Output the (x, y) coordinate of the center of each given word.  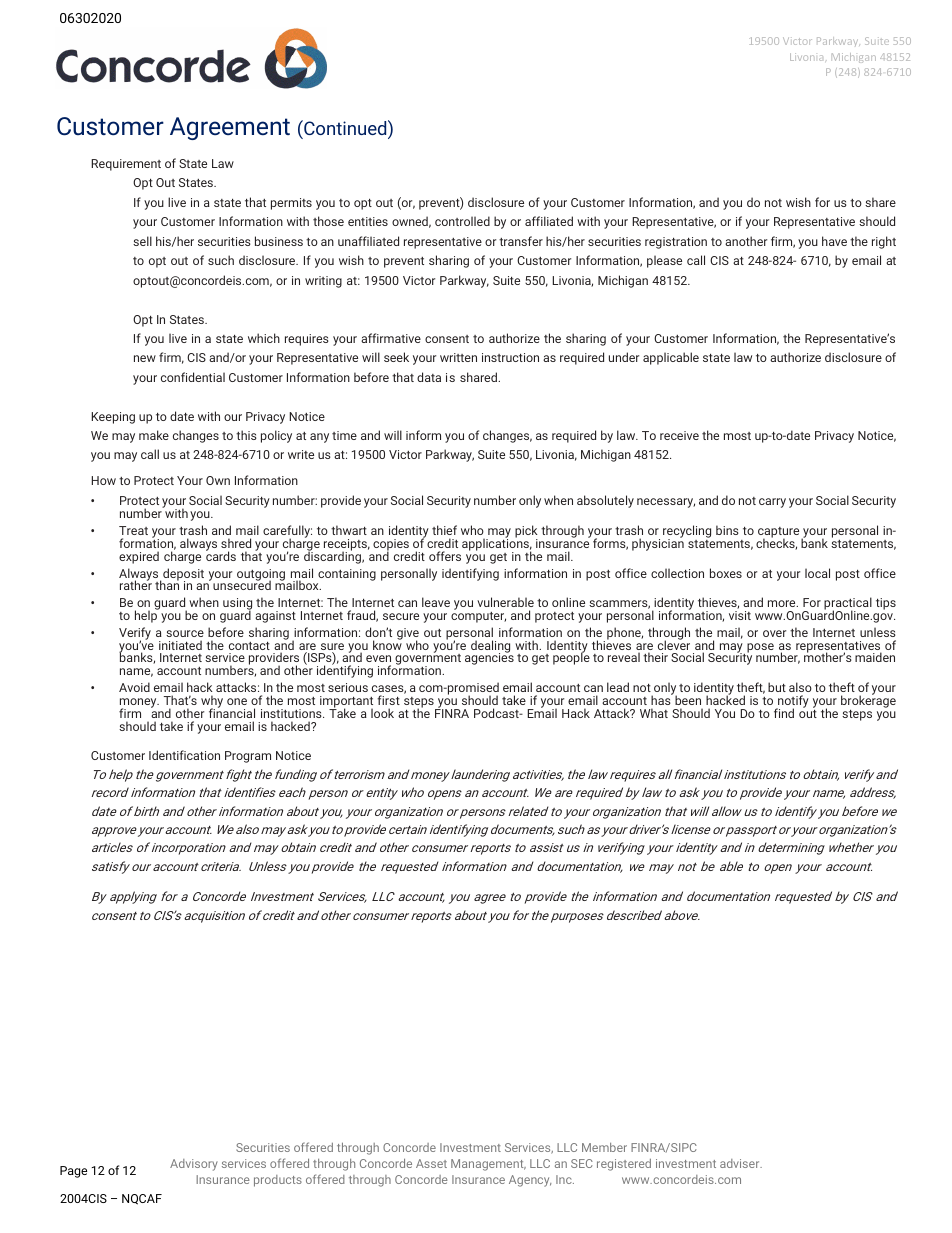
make (154, 435)
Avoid (134, 687)
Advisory (194, 1165)
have (834, 241)
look (382, 713)
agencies (489, 658)
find (784, 713)
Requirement (126, 165)
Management (488, 1165)
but (777, 687)
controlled (462, 221)
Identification (184, 755)
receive (679, 435)
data (429, 377)
